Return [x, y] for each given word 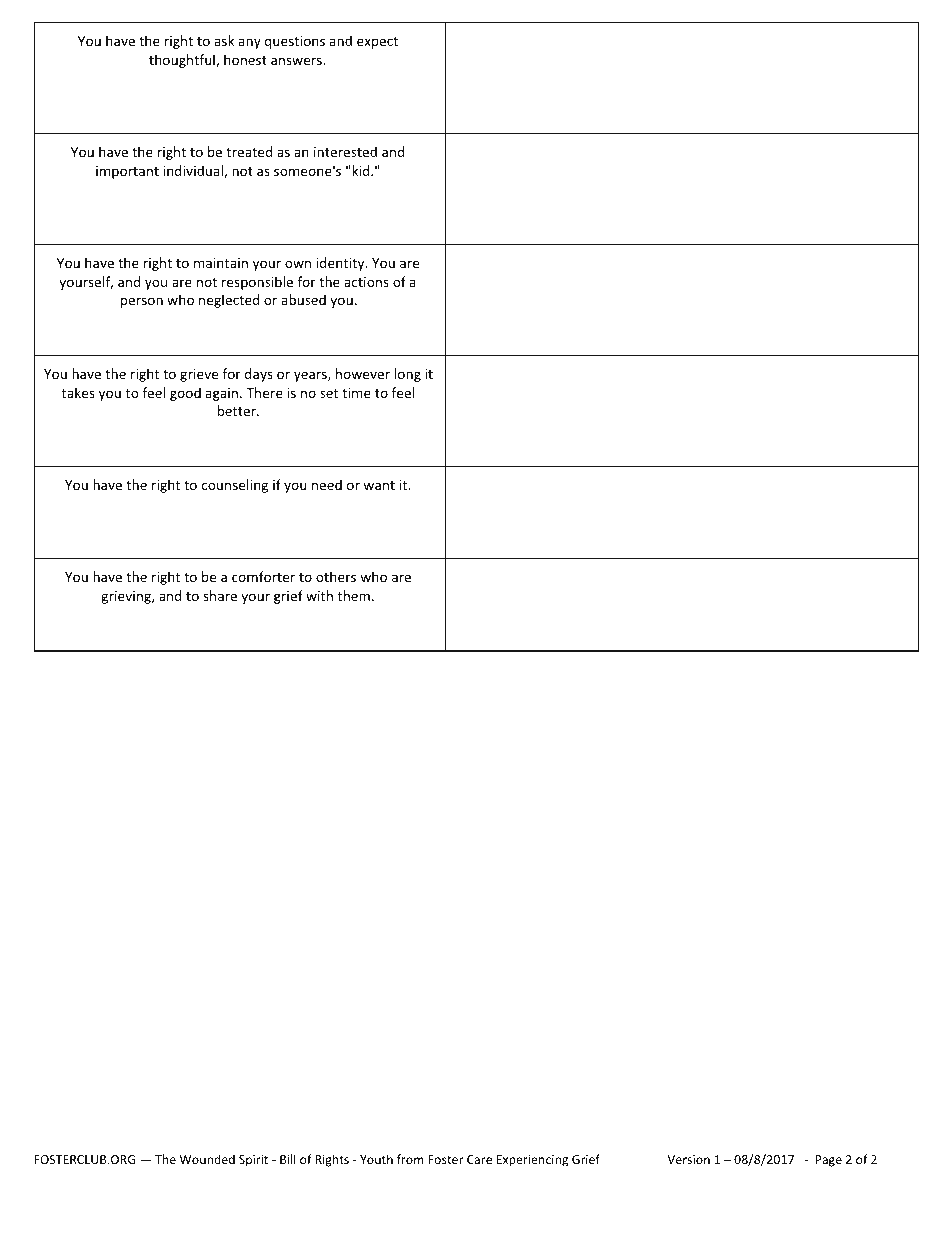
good [185, 394]
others [336, 576]
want [379, 485]
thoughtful [183, 61]
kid [361, 170]
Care [479, 1159]
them [355, 595]
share [220, 595]
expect [377, 43]
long [408, 375]
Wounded [207, 1159]
